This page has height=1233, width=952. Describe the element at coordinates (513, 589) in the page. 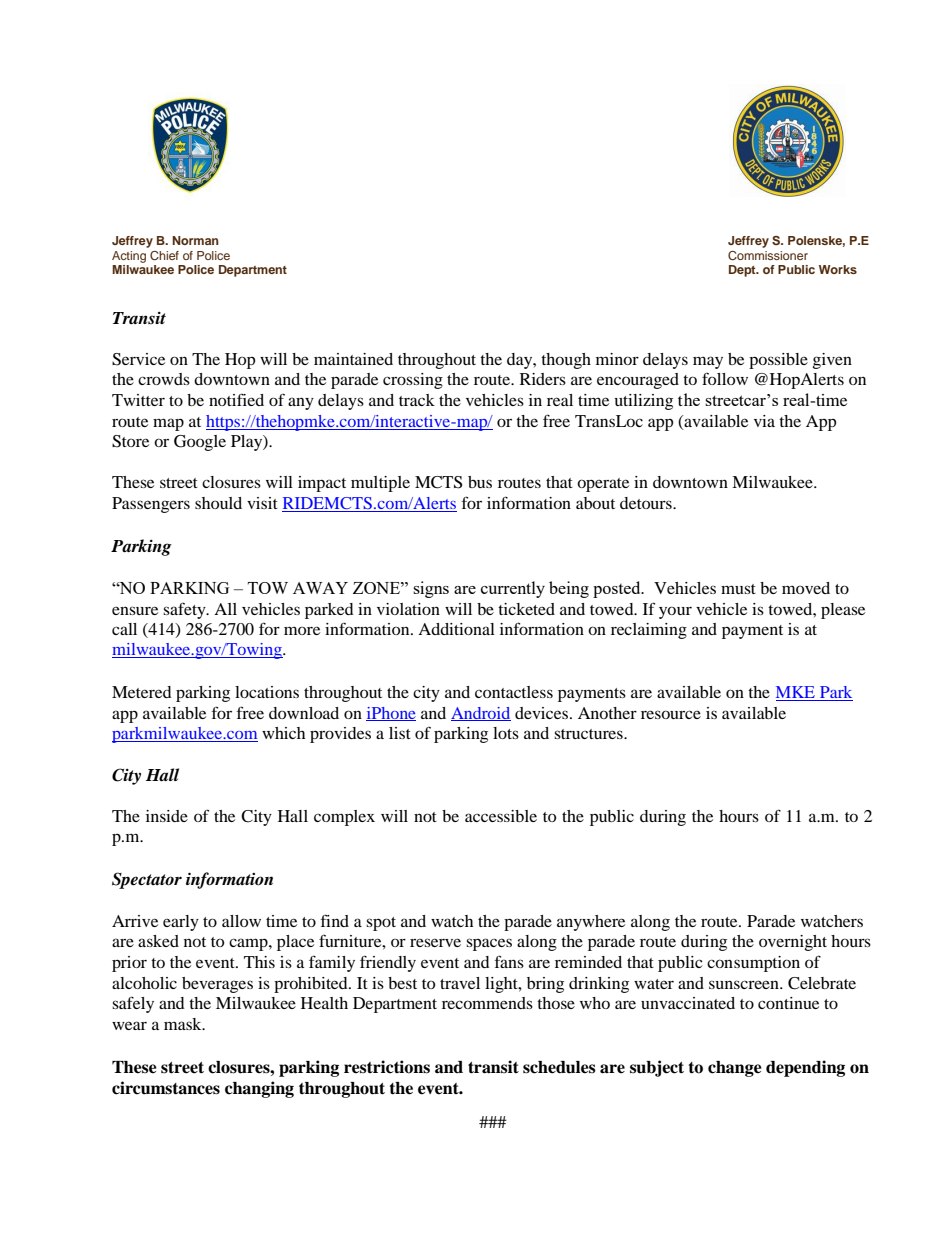

I see `currently` at that location.
